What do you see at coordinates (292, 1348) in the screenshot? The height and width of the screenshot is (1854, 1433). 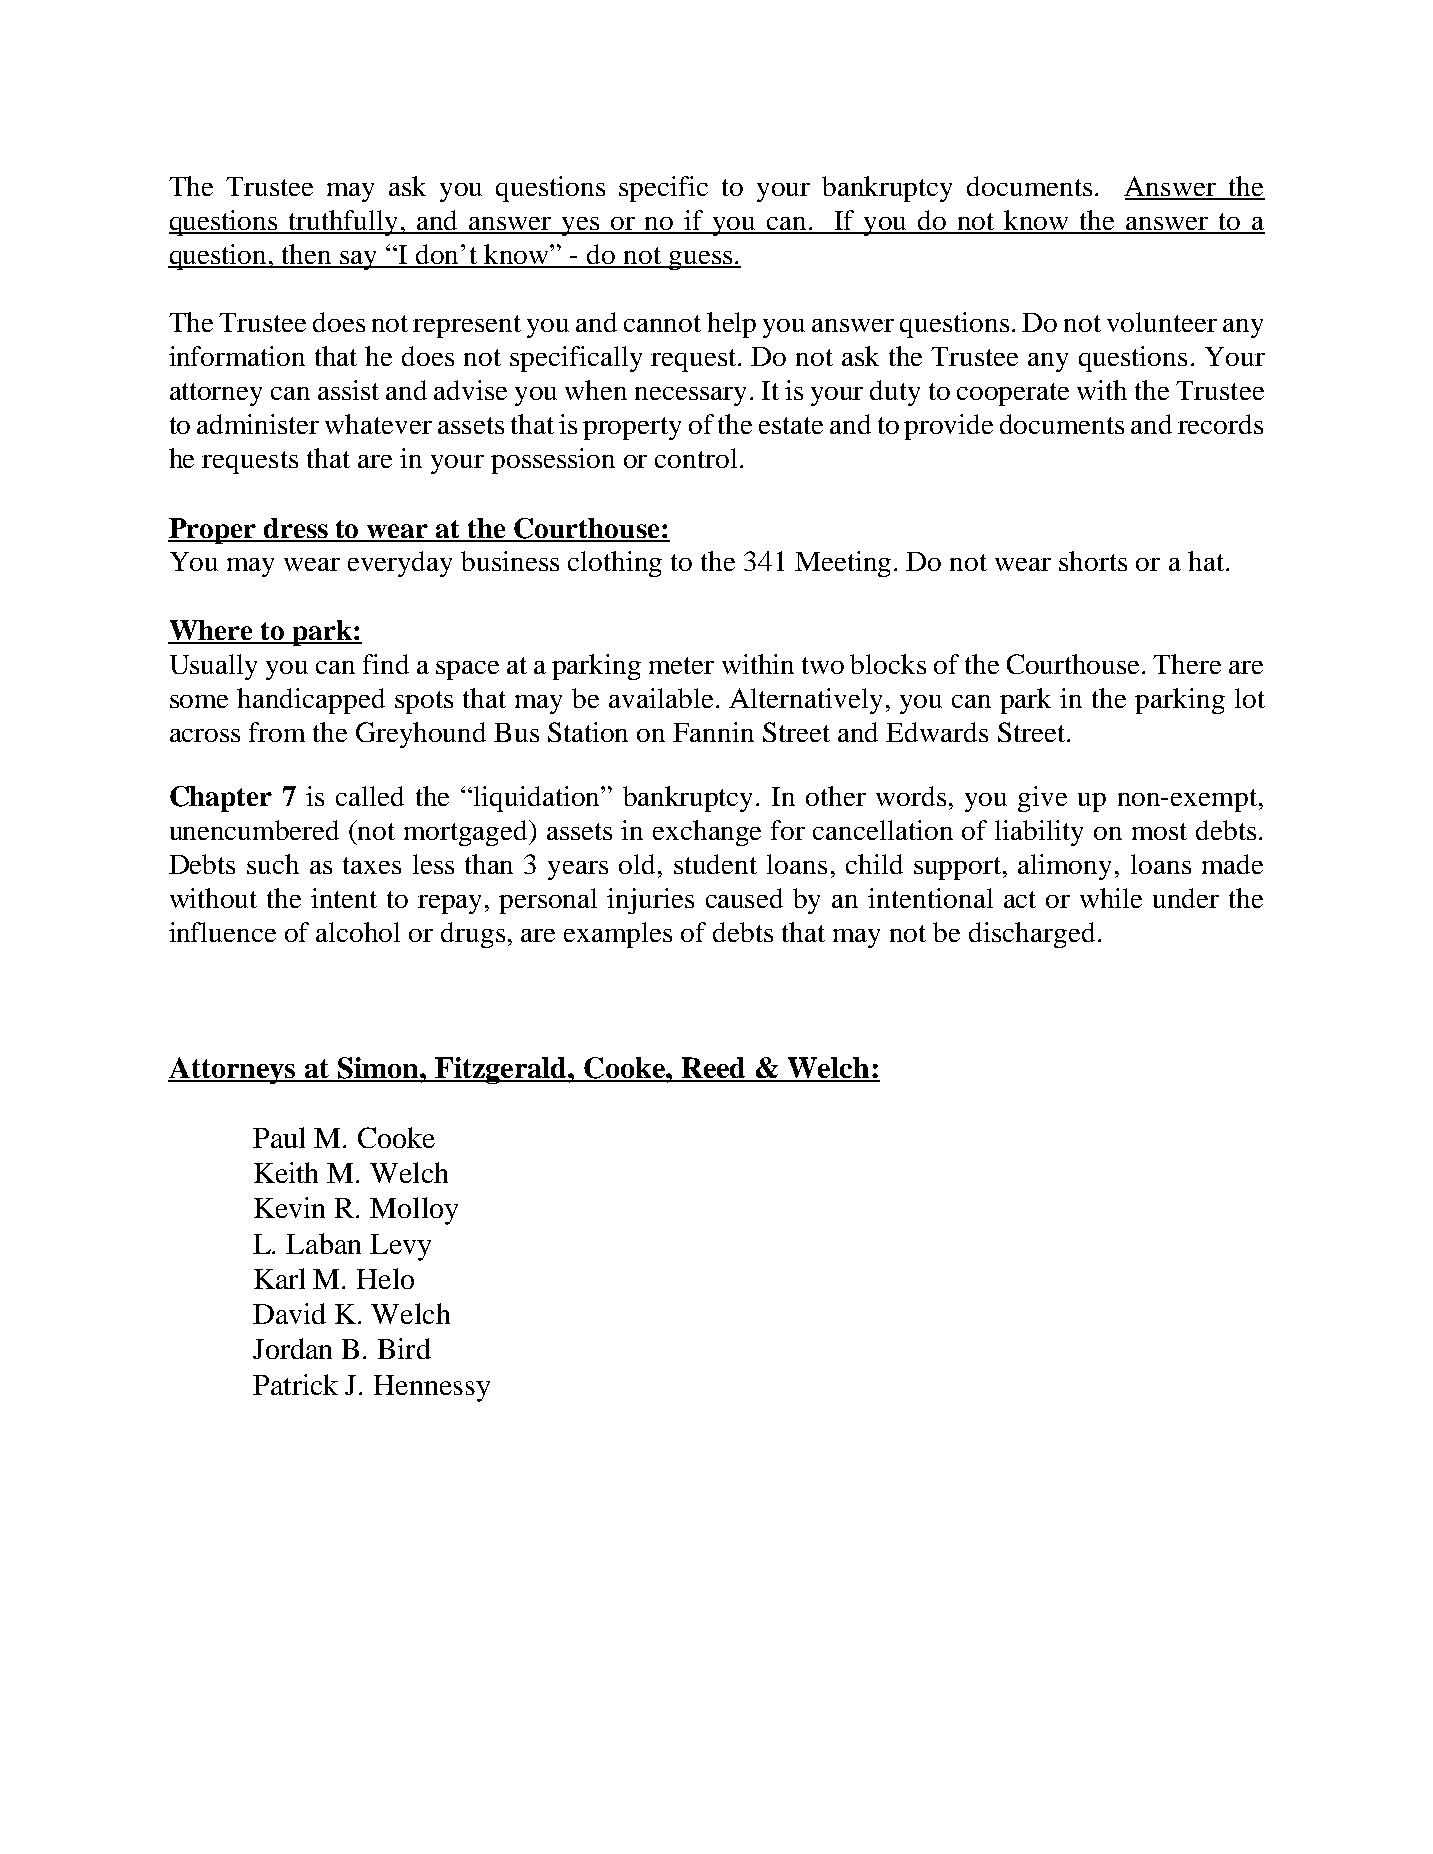 I see `Jordan` at bounding box center [292, 1348].
